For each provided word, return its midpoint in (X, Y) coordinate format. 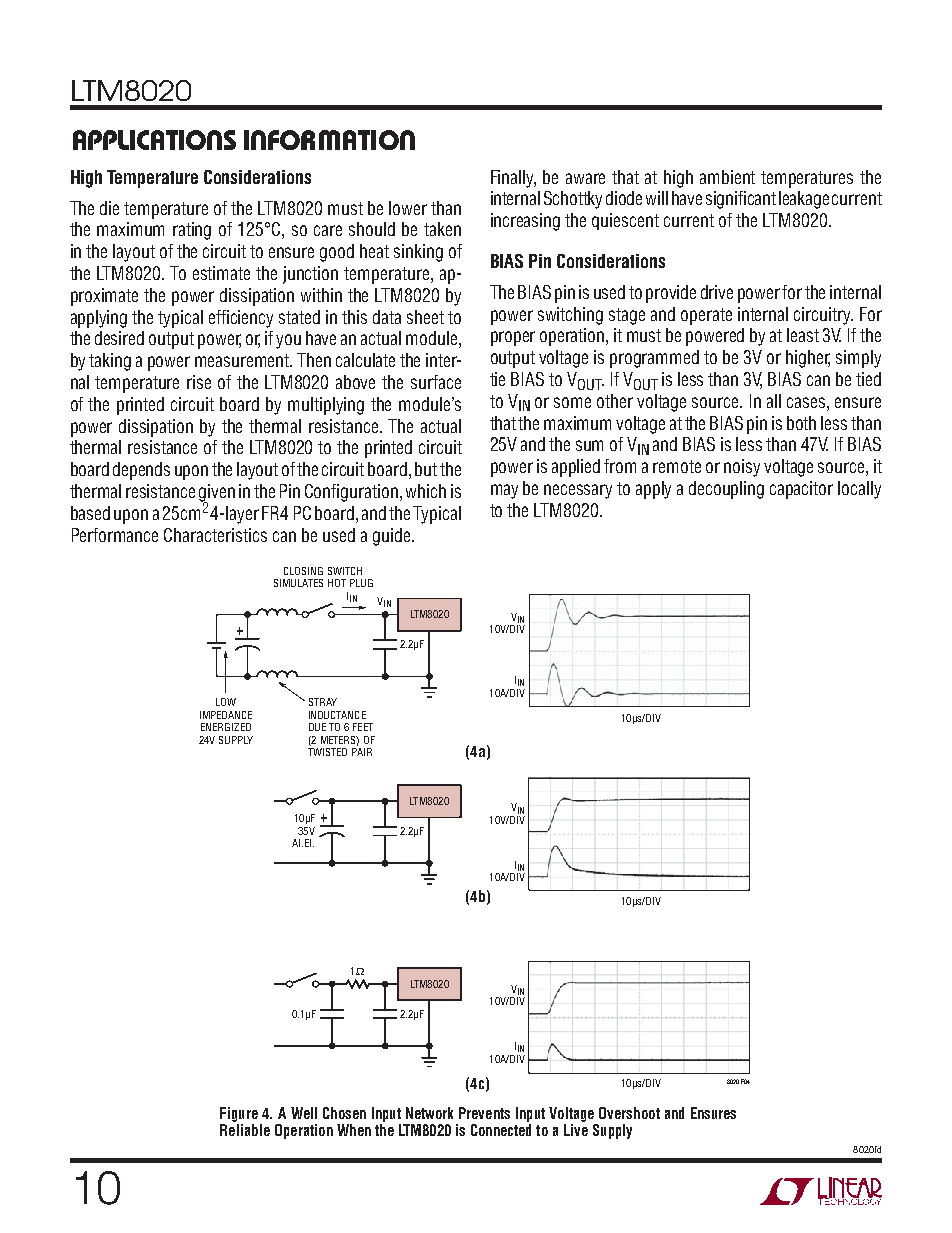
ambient (727, 177)
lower (408, 208)
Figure (239, 1114)
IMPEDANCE (226, 715)
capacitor (801, 490)
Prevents (484, 1113)
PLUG (361, 583)
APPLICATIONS (154, 140)
